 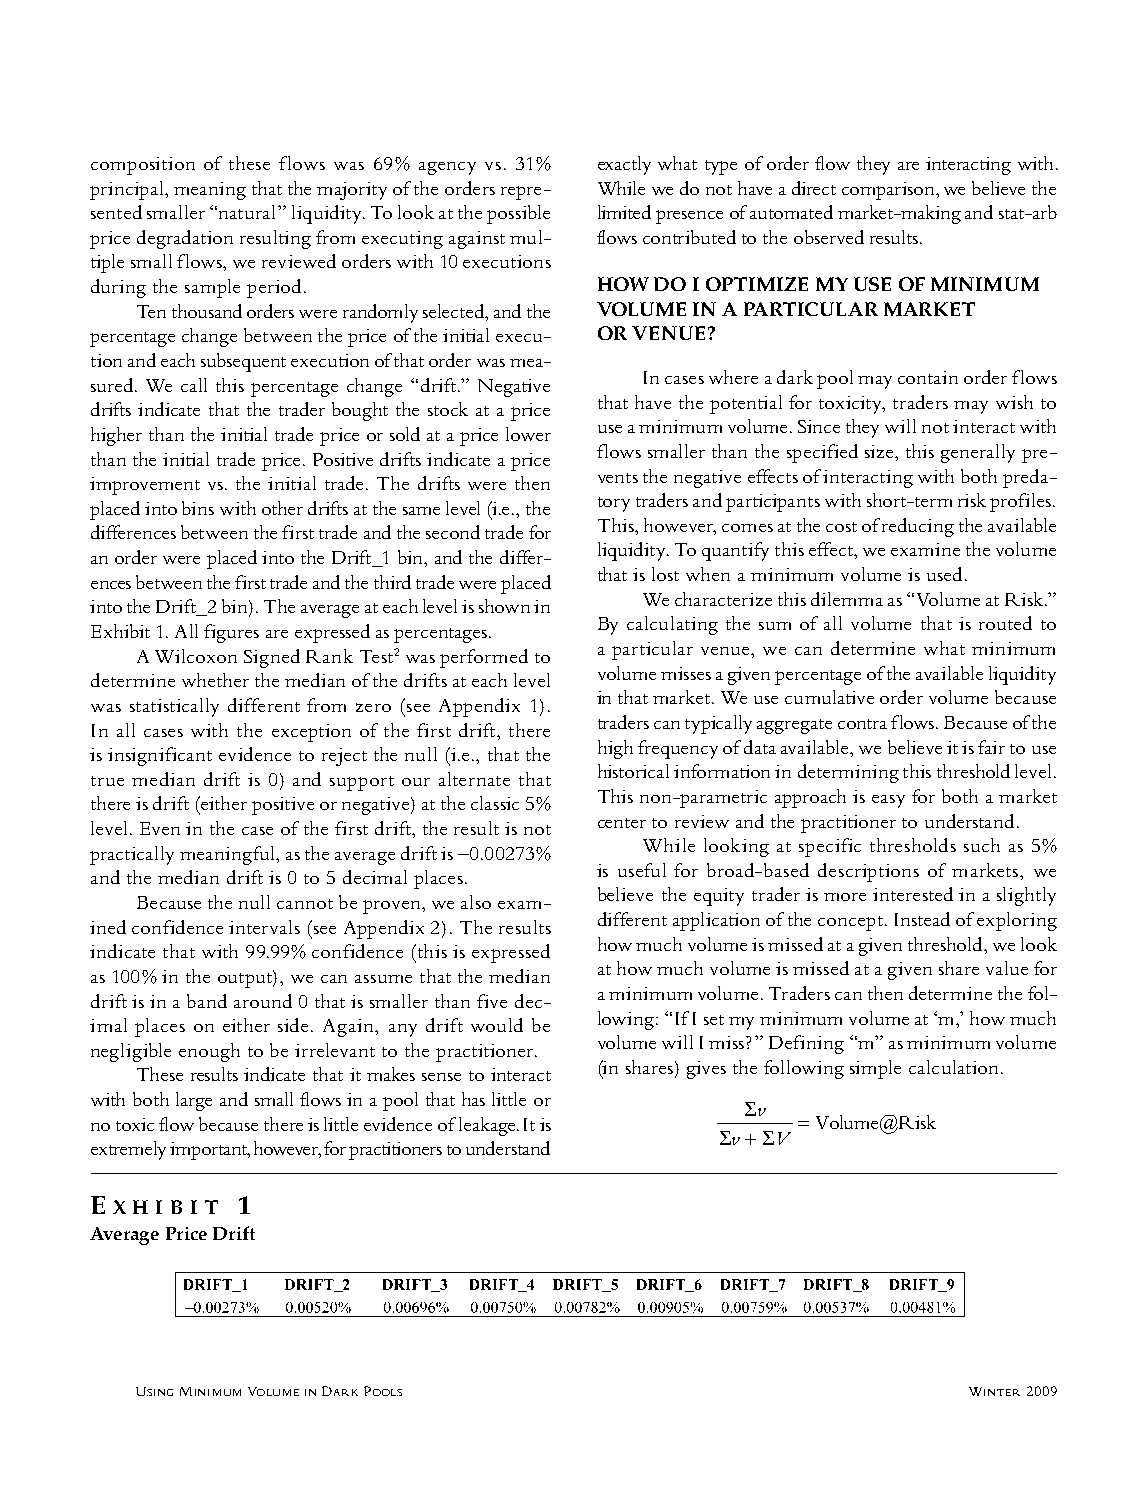 I want to click on Wilcoxon, so click(x=196, y=656).
